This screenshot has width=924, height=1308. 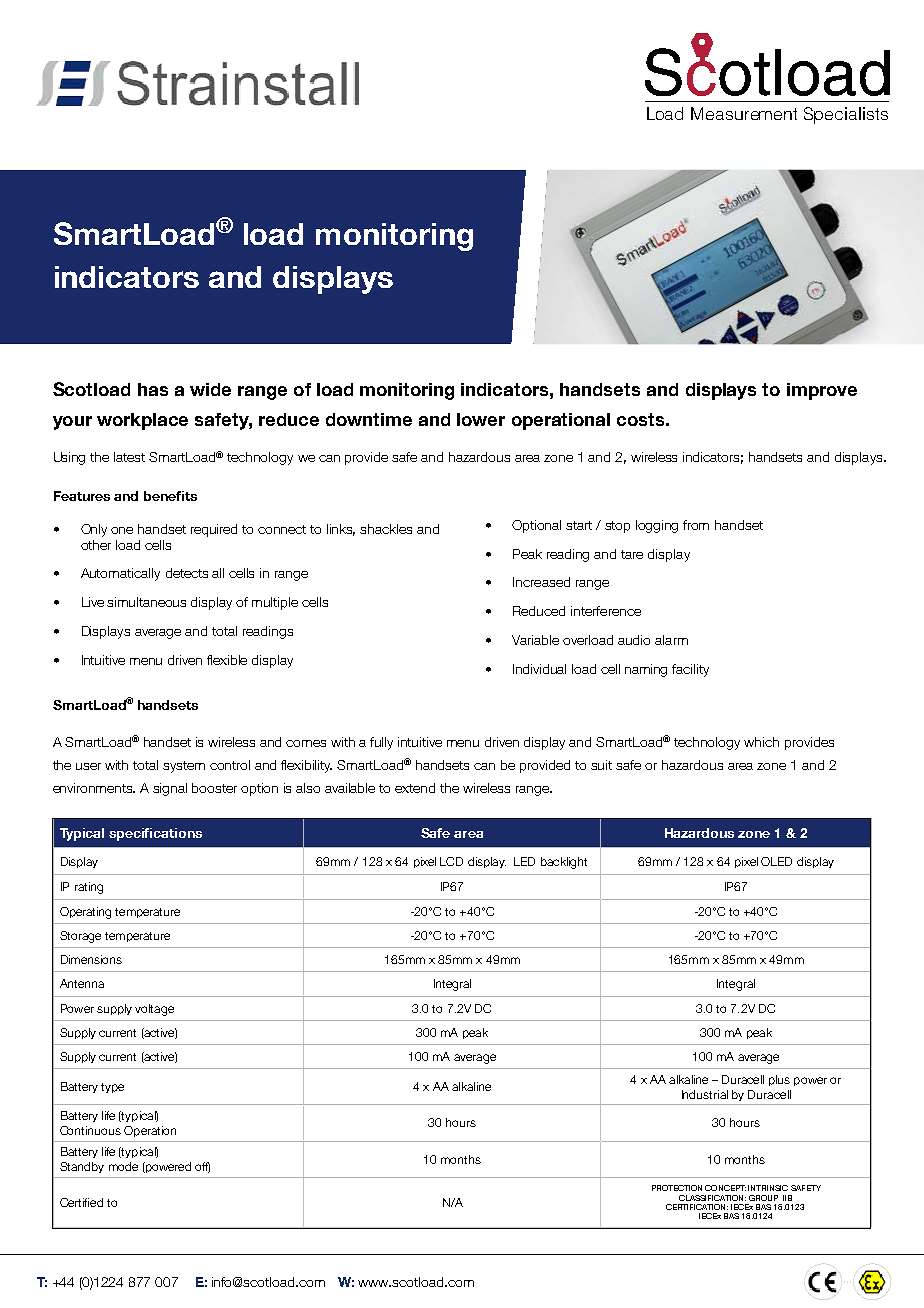 I want to click on specifications, so click(x=155, y=834).
